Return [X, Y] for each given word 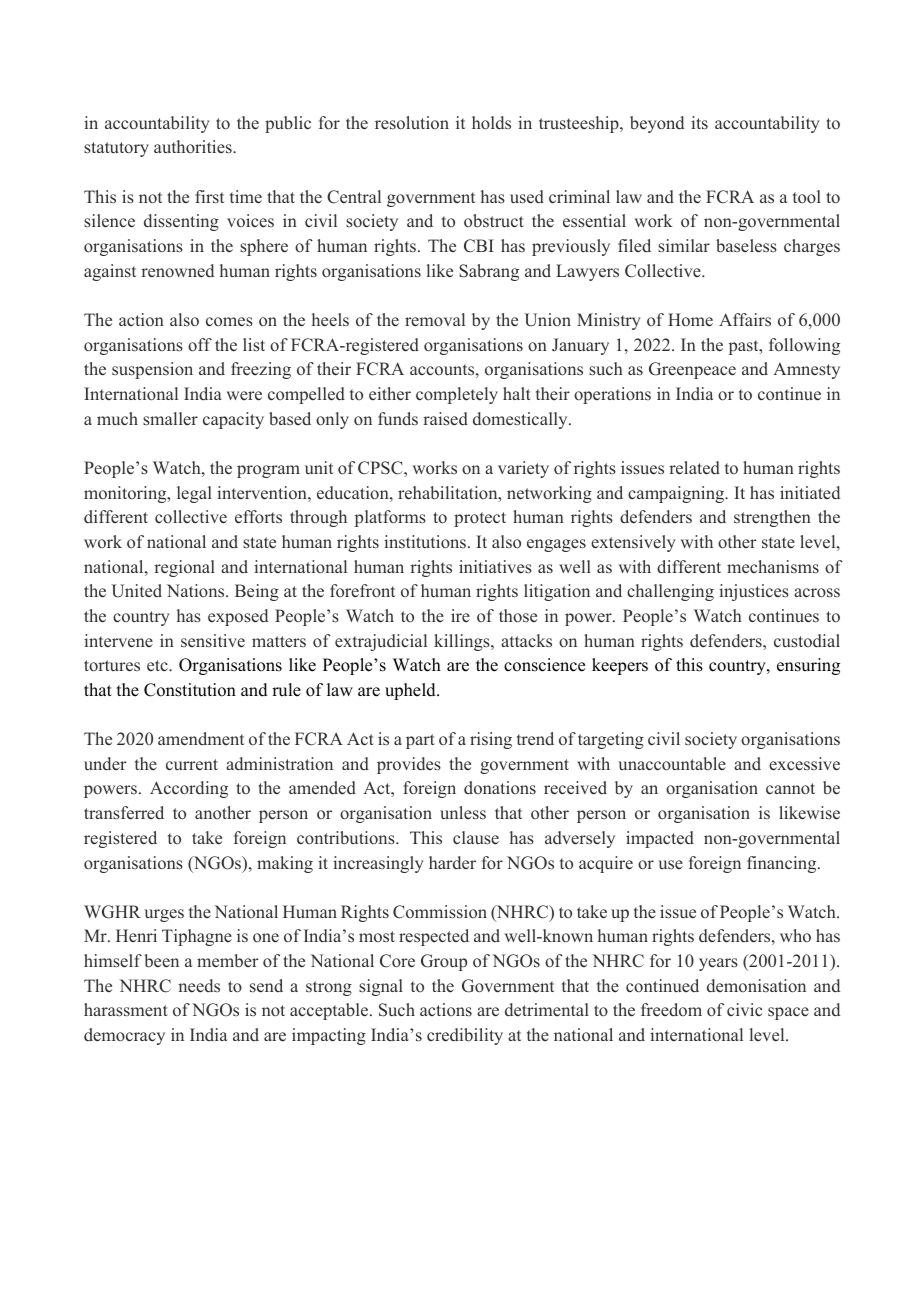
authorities [194, 147]
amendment [201, 739]
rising [491, 740]
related [694, 468]
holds [491, 123]
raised [445, 419]
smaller [170, 419]
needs [199, 986]
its [699, 123]
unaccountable [672, 764]
